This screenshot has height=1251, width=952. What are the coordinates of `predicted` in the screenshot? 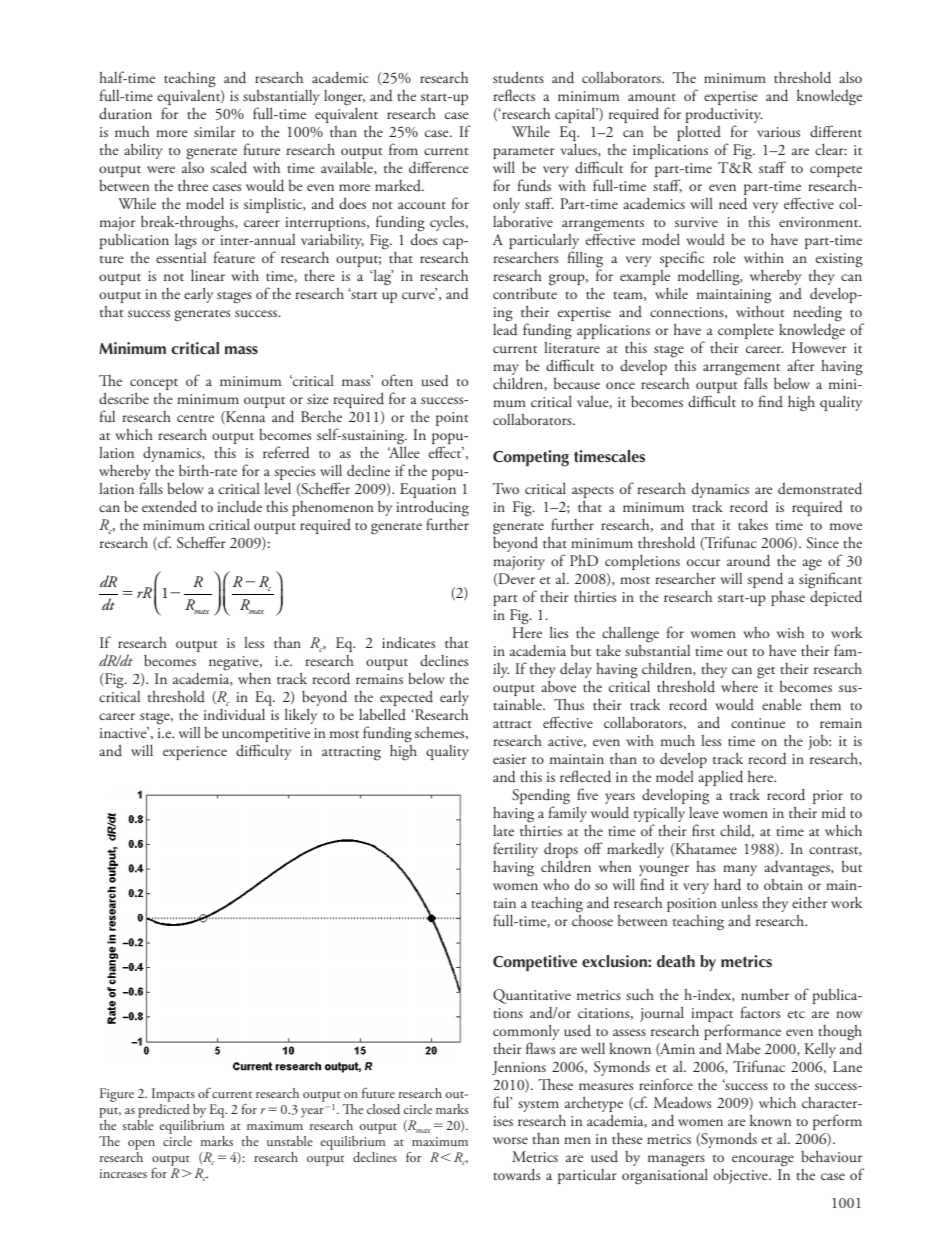 It's located at (164, 1109).
